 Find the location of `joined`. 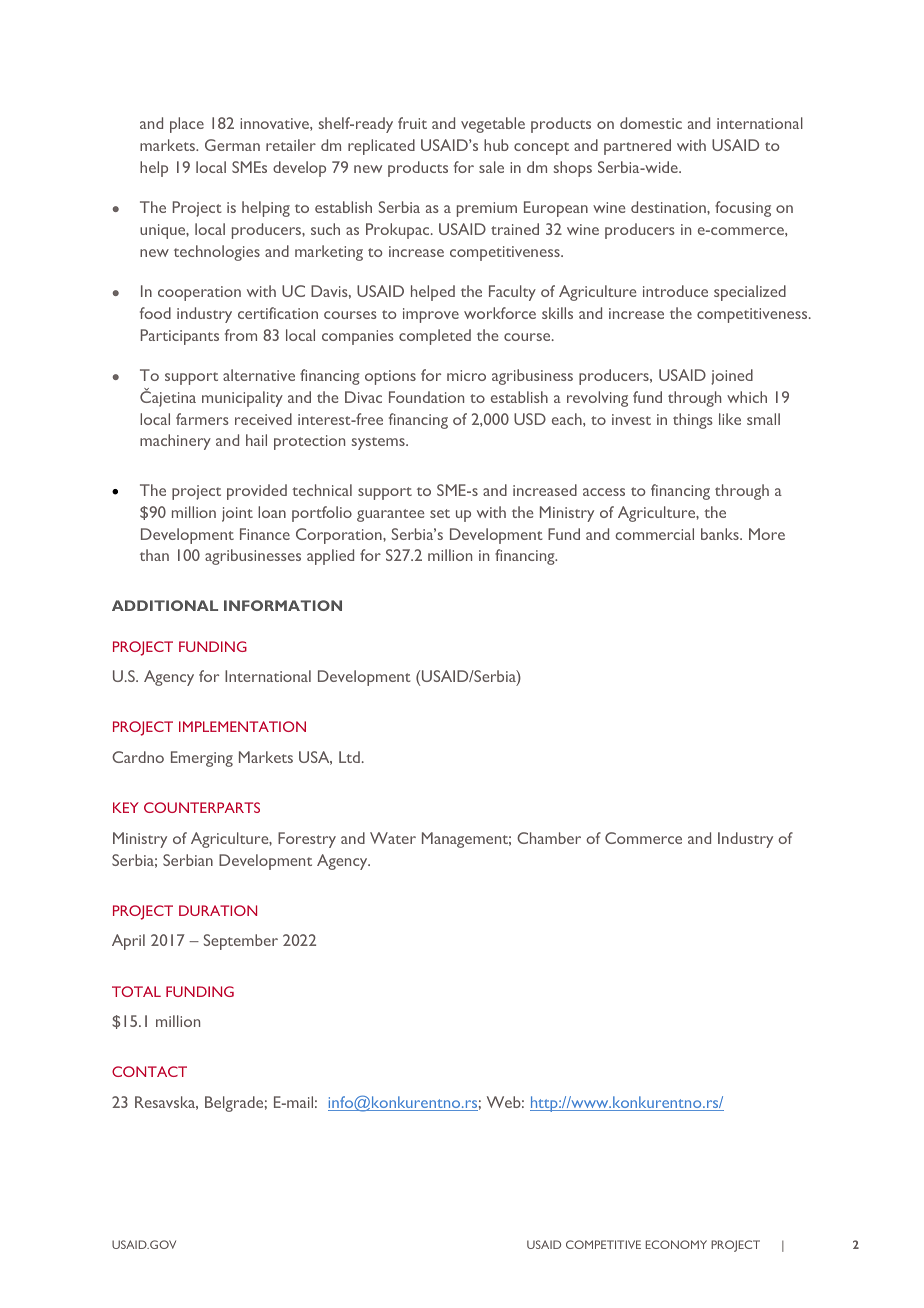

joined is located at coordinates (732, 377).
